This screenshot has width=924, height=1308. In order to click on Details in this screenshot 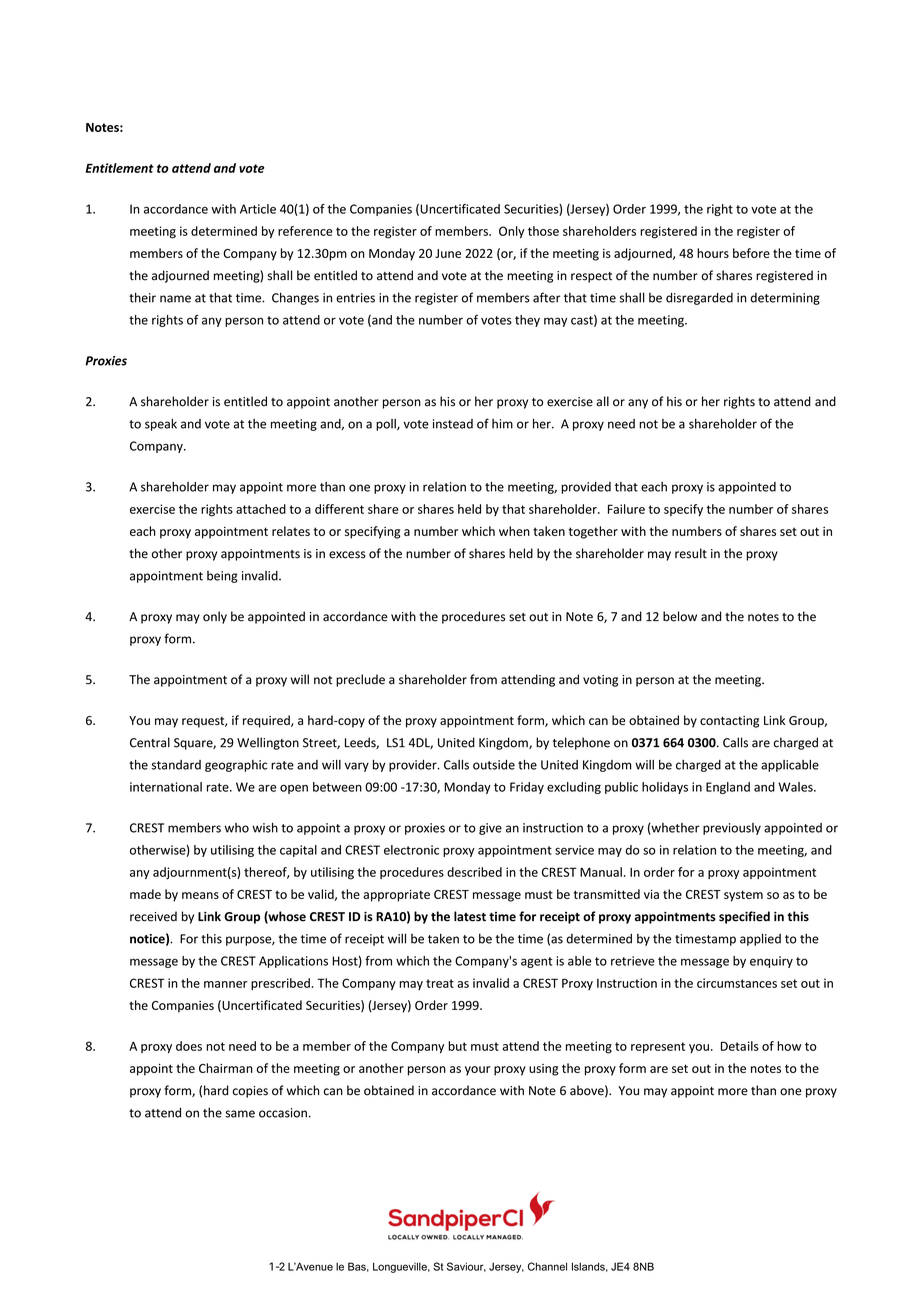, I will do `click(740, 1046)`.
